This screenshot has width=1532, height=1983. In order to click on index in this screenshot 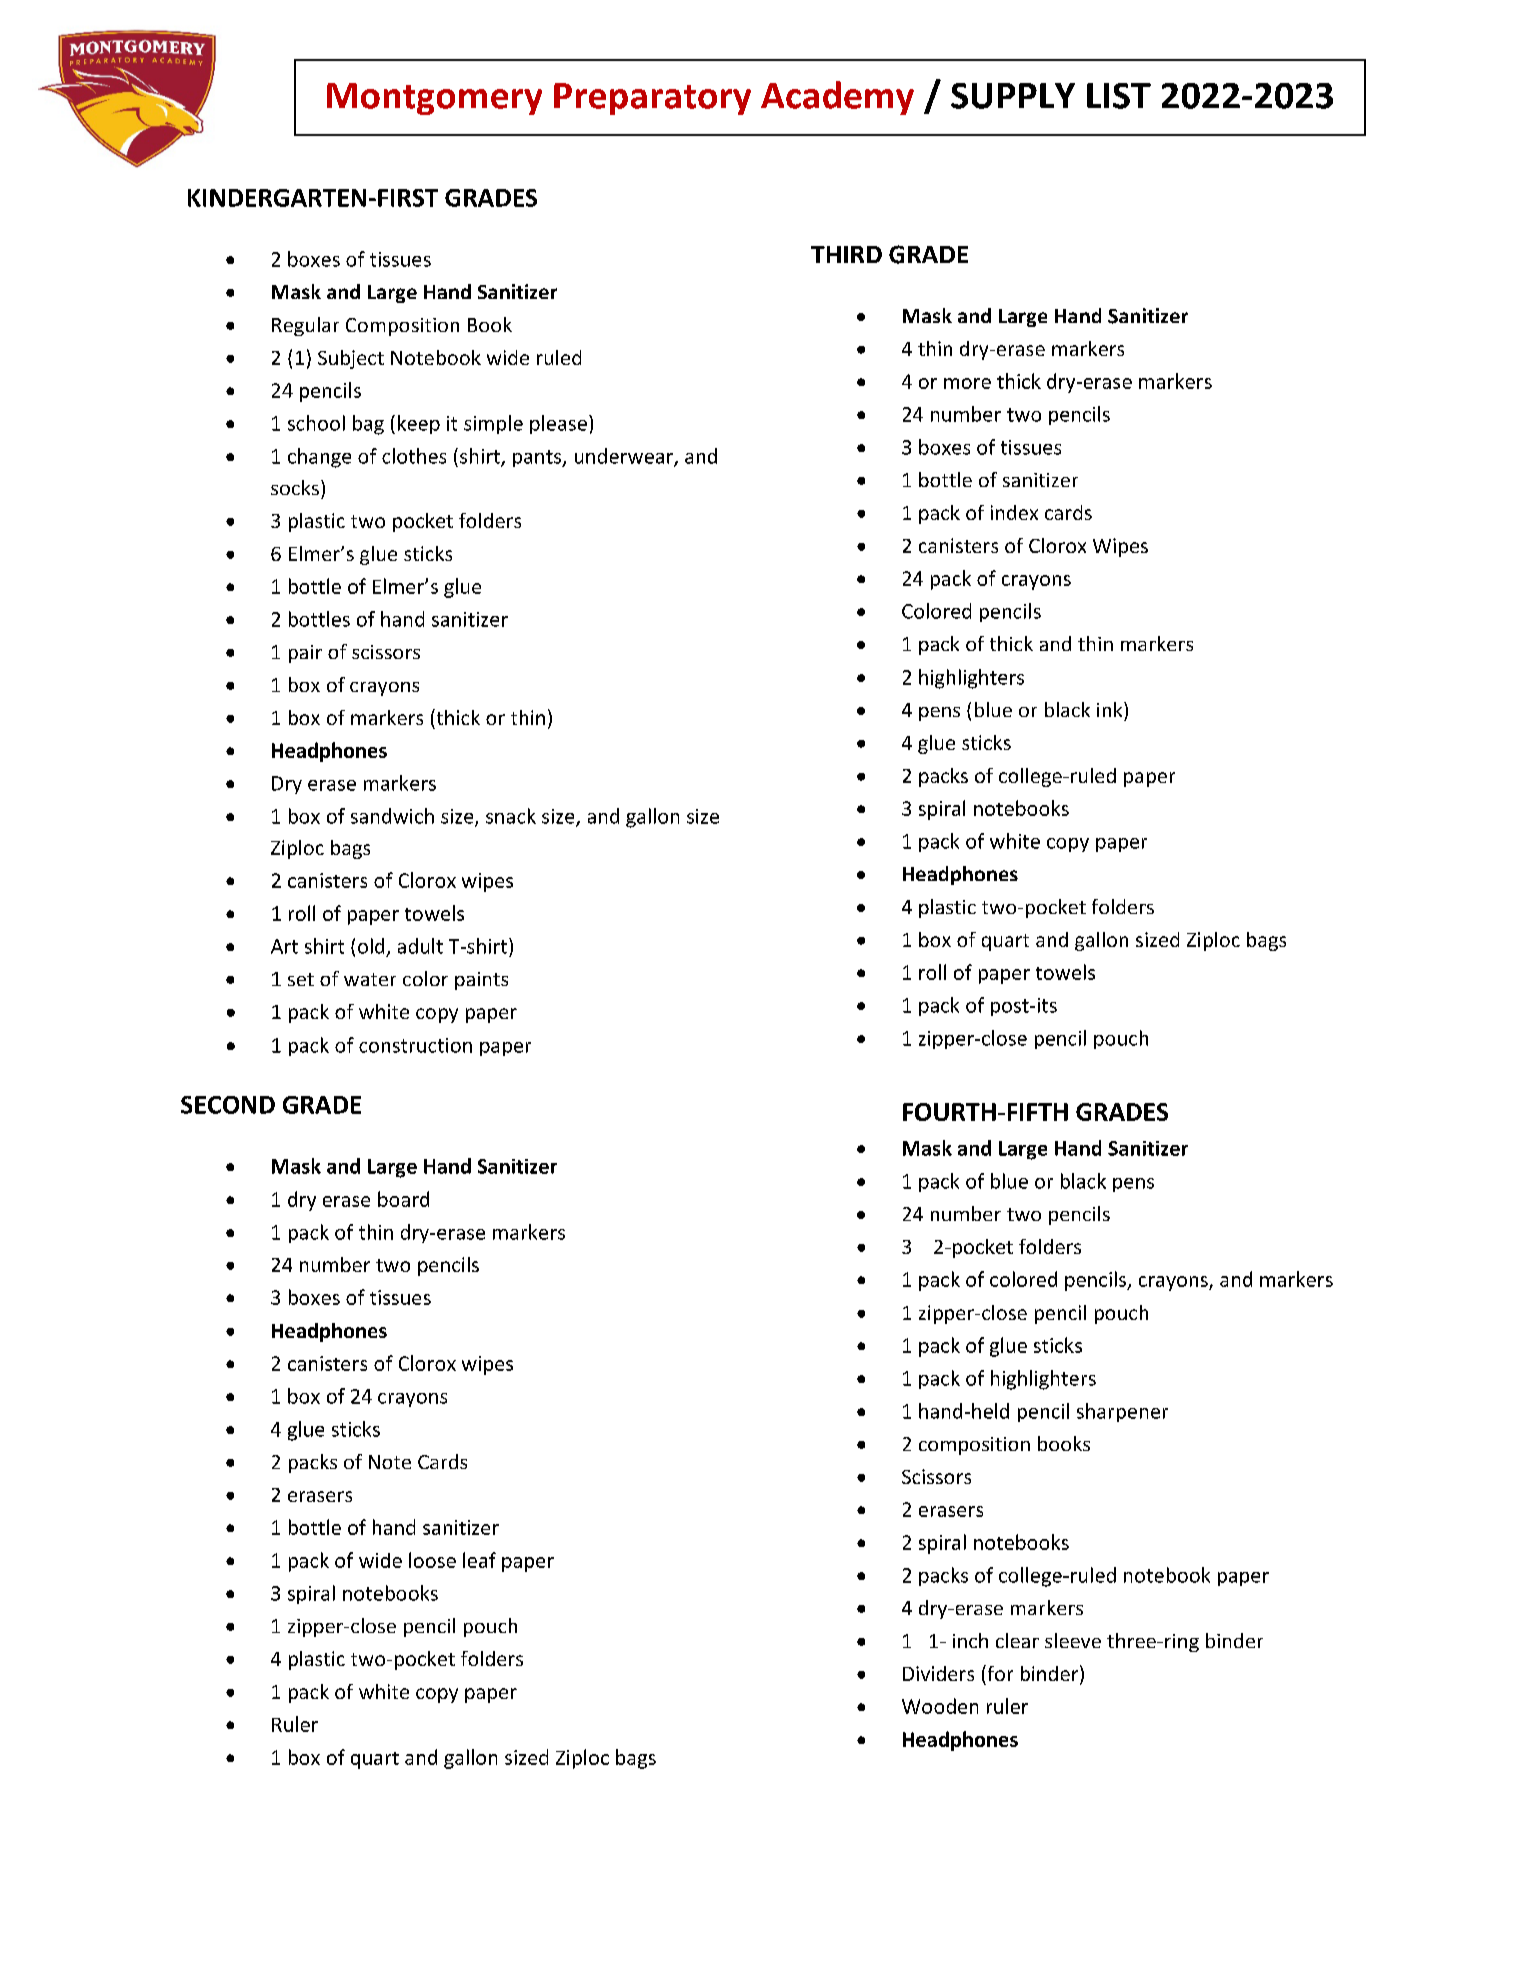, I will do `click(1014, 512)`.
